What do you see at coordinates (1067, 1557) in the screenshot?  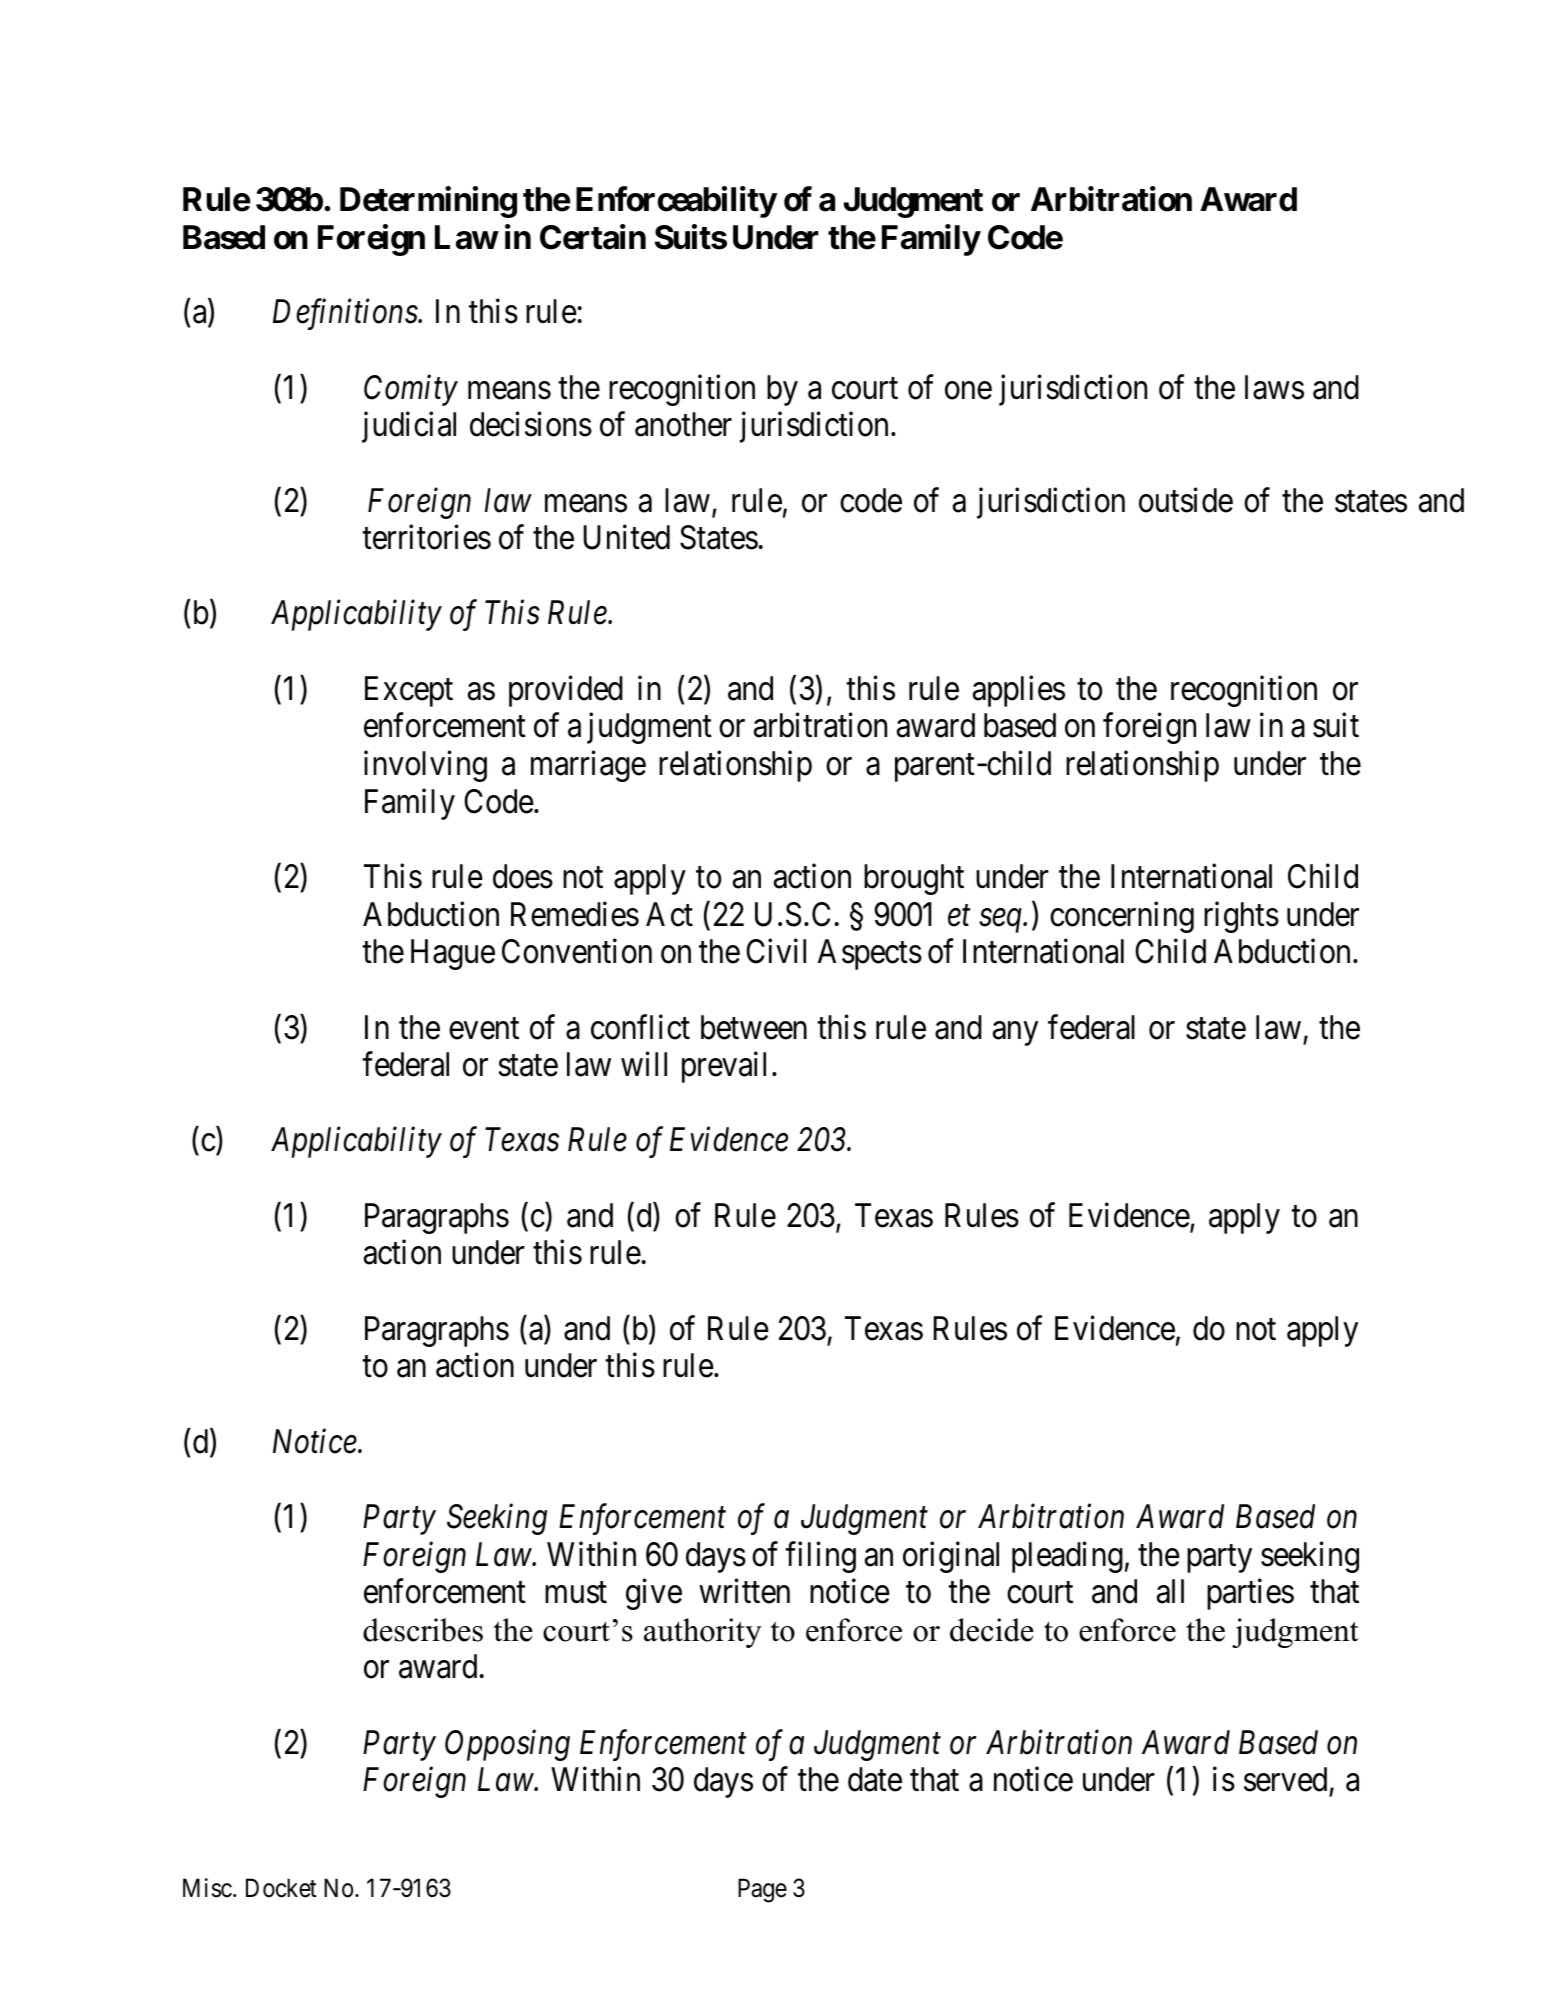 I see `pleading` at bounding box center [1067, 1557].
